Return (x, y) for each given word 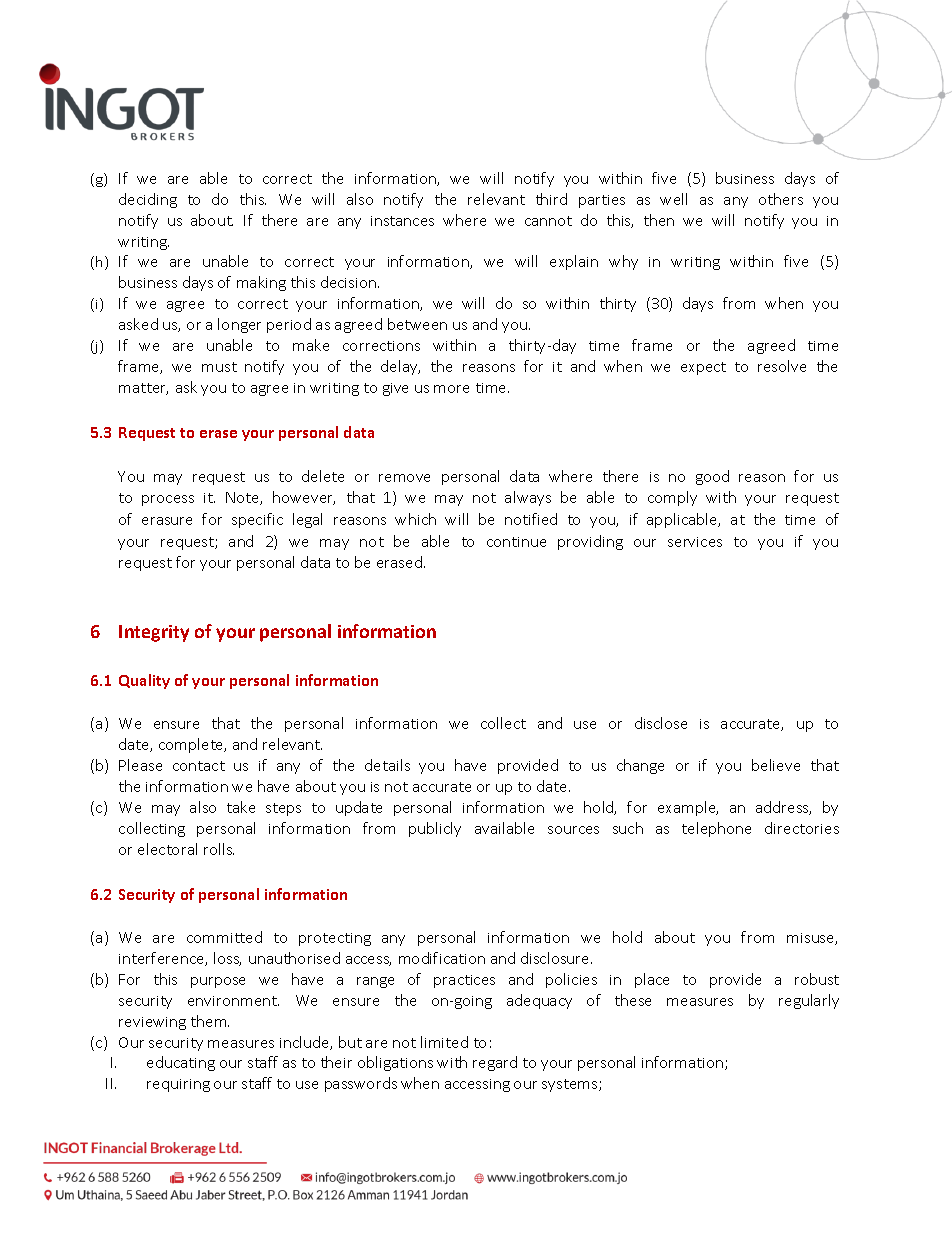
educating (181, 1063)
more (451, 389)
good (712, 477)
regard (495, 1063)
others (781, 199)
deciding (148, 200)
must (219, 367)
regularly (809, 1001)
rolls (219, 849)
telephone (716, 829)
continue (516, 542)
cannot (548, 221)
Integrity (154, 633)
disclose (661, 723)
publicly (435, 829)
